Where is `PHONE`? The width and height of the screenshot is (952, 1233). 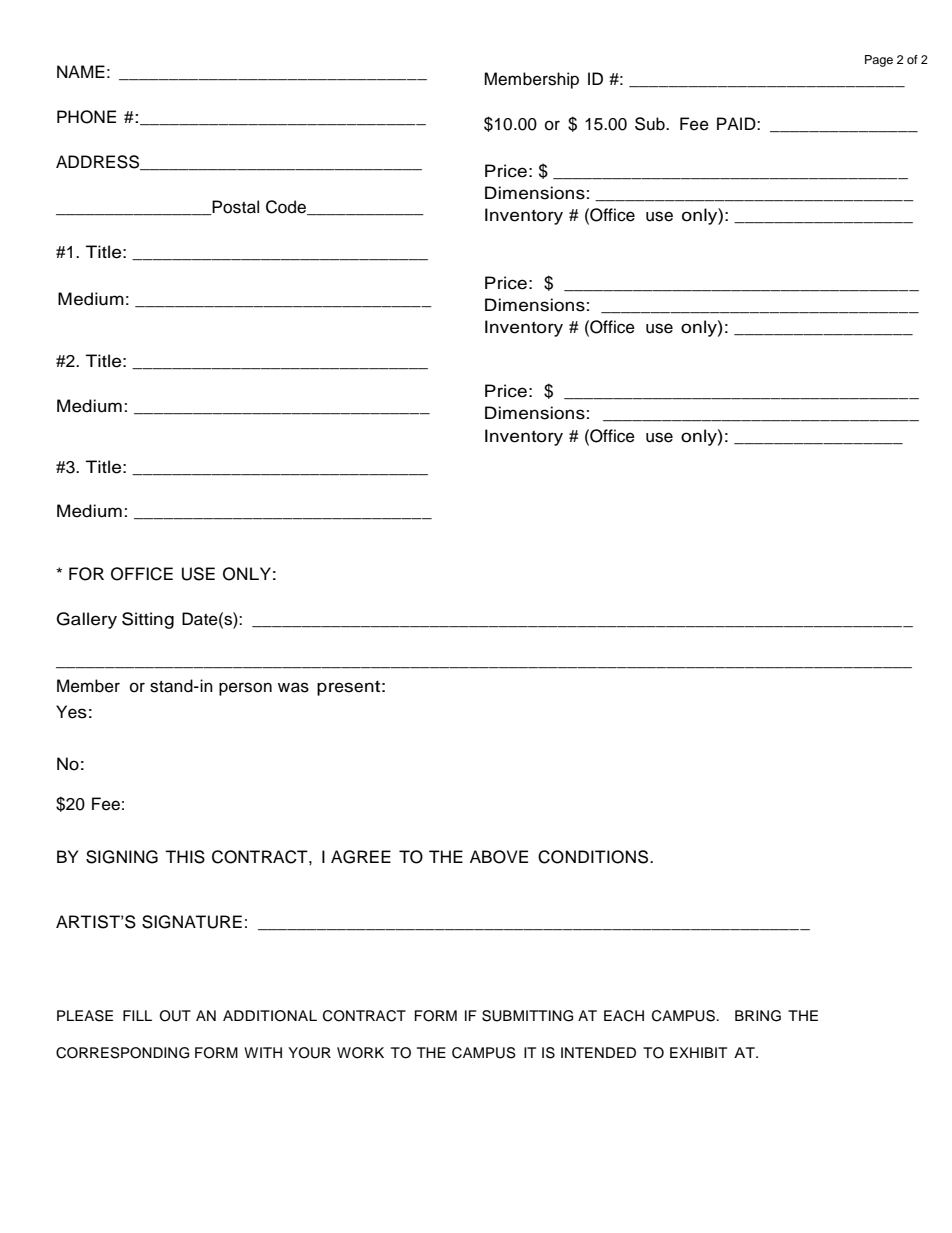
PHONE is located at coordinates (86, 117).
